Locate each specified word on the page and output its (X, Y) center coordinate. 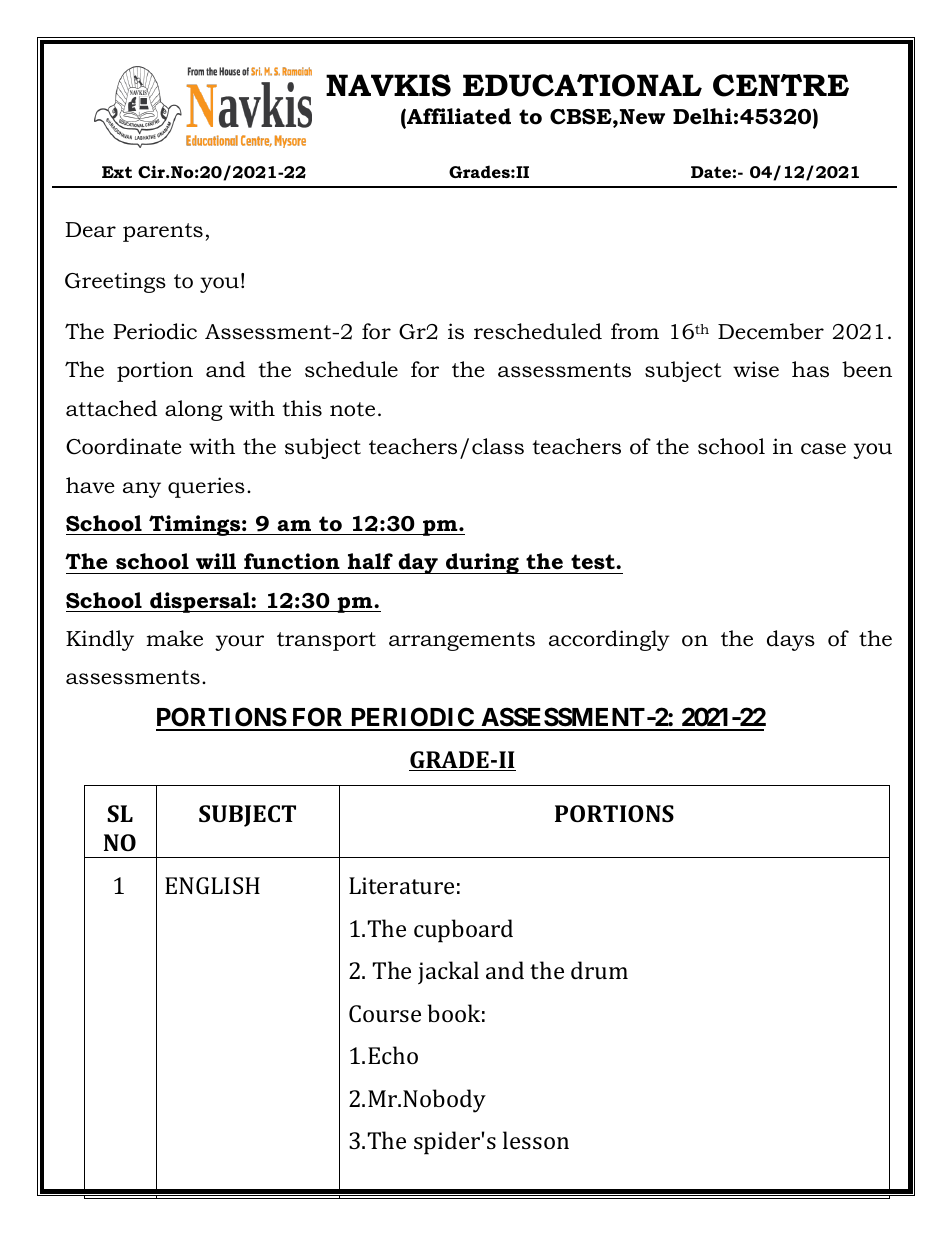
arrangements (462, 641)
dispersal (200, 602)
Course (385, 1013)
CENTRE (781, 85)
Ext (117, 172)
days (791, 640)
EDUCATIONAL (582, 85)
